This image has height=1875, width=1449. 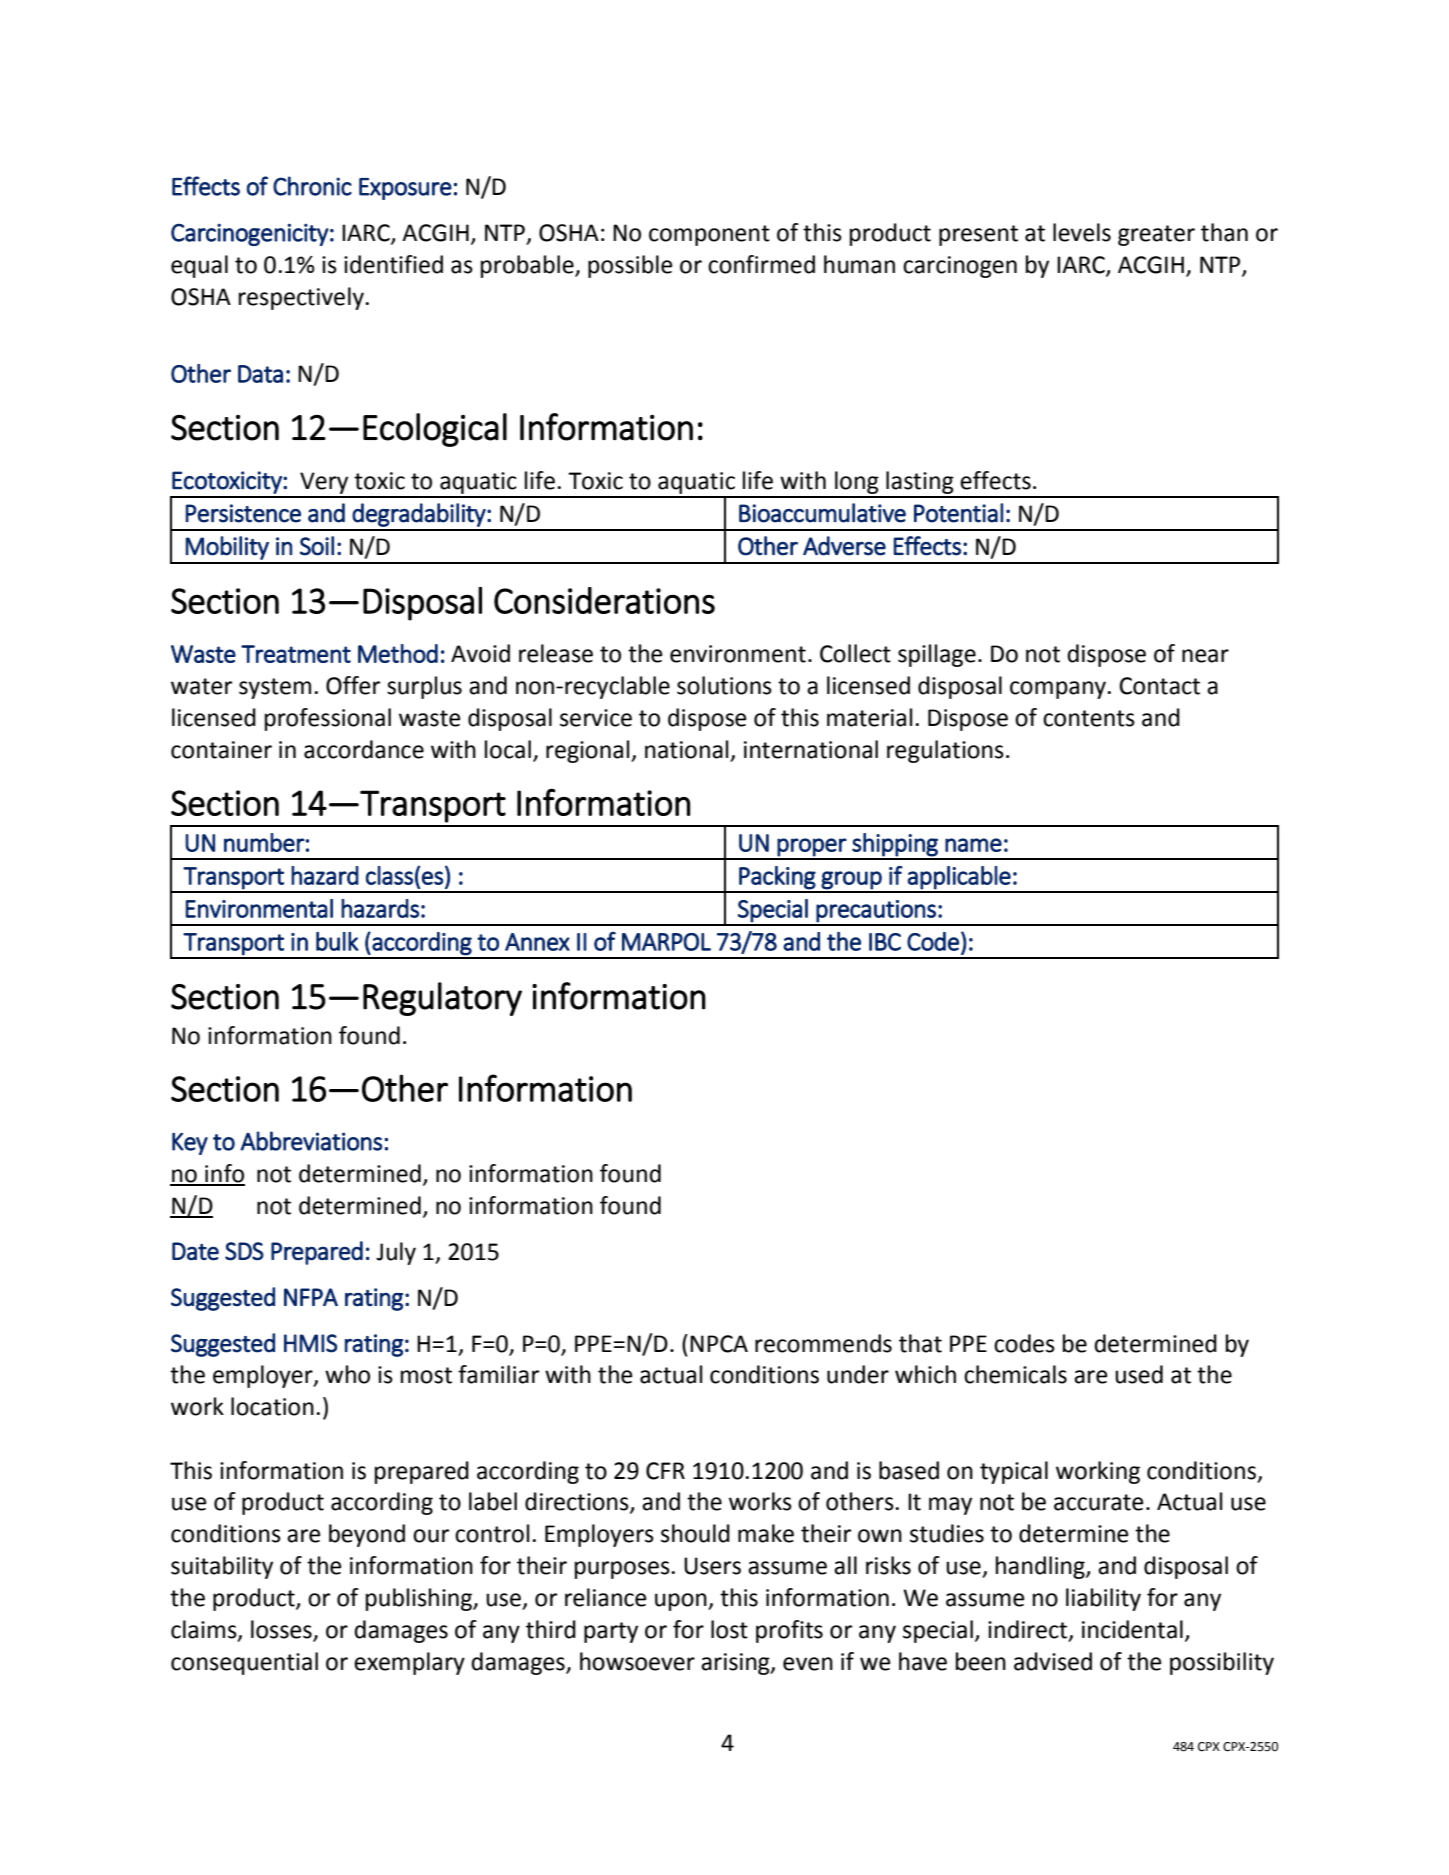 What do you see at coordinates (281, 1629) in the image?
I see `losses` at bounding box center [281, 1629].
